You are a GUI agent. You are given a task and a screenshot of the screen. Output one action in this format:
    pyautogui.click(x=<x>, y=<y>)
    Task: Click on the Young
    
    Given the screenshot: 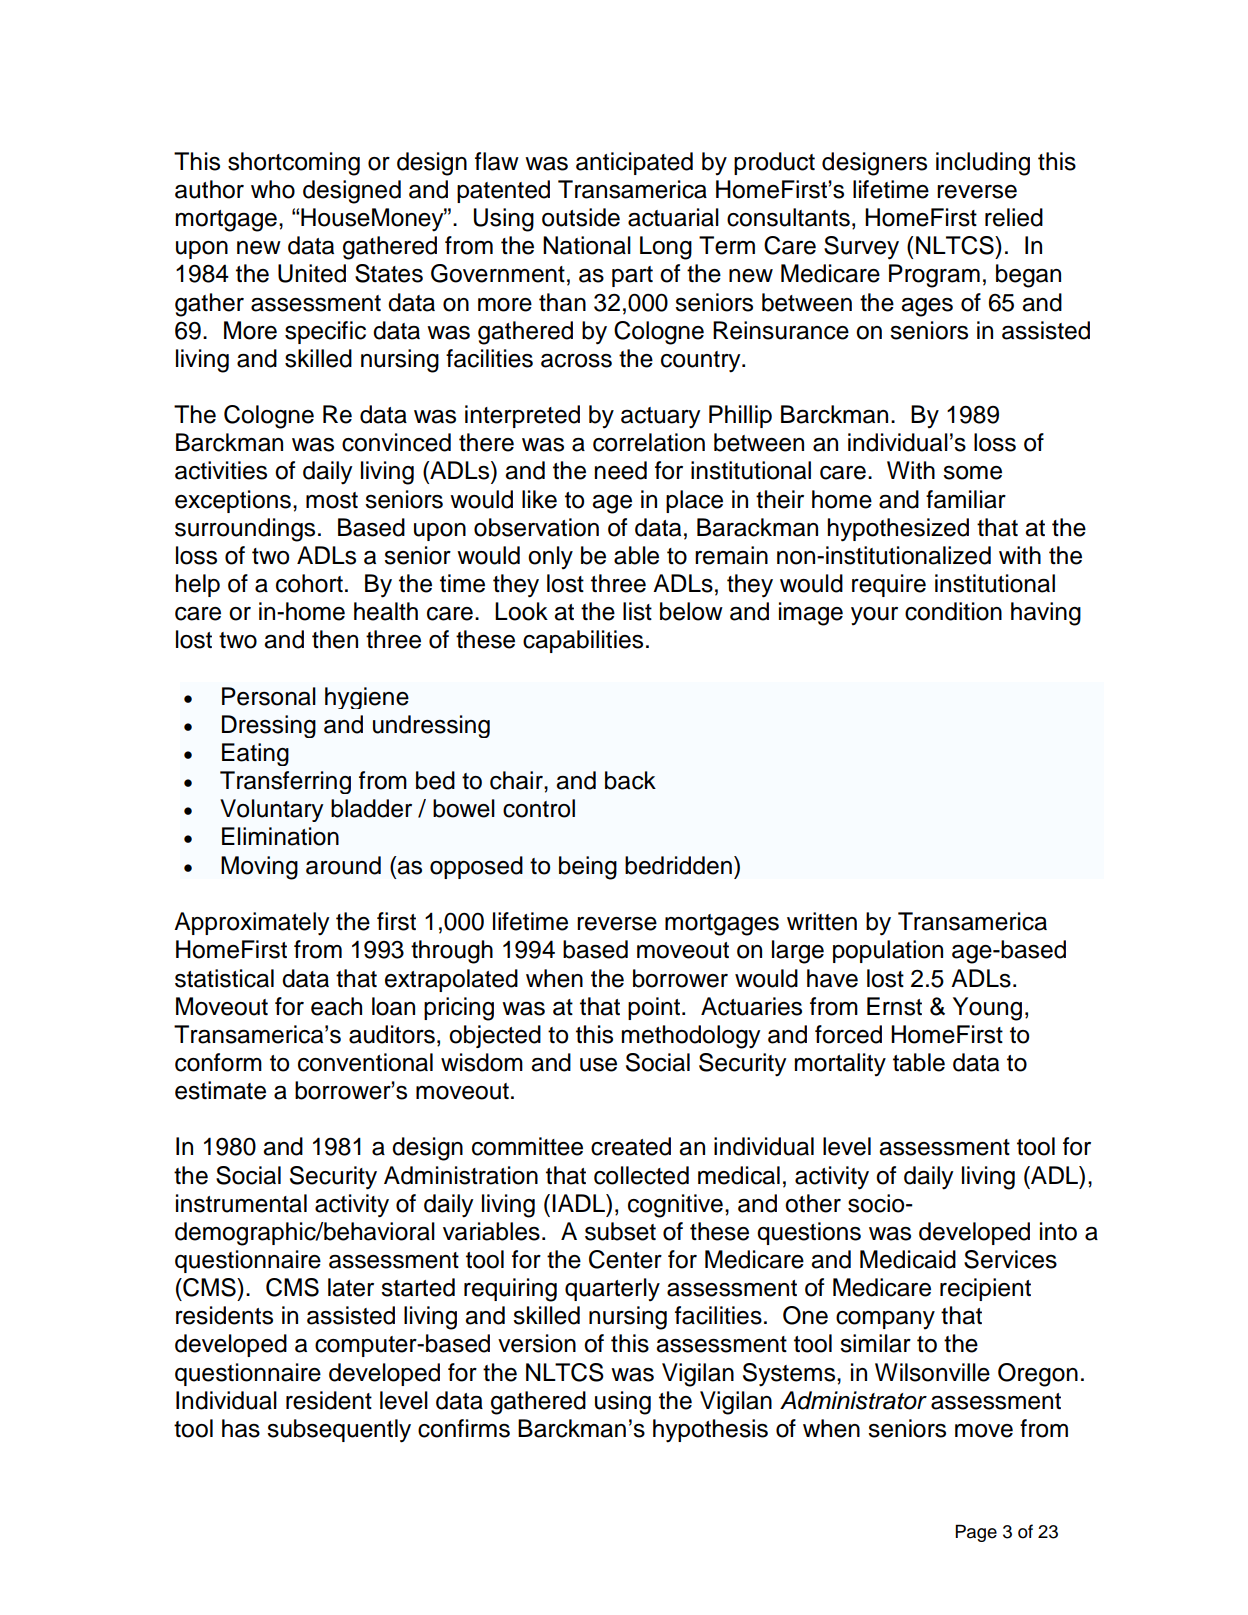 What is the action you would take?
    pyautogui.click(x=987, y=1009)
